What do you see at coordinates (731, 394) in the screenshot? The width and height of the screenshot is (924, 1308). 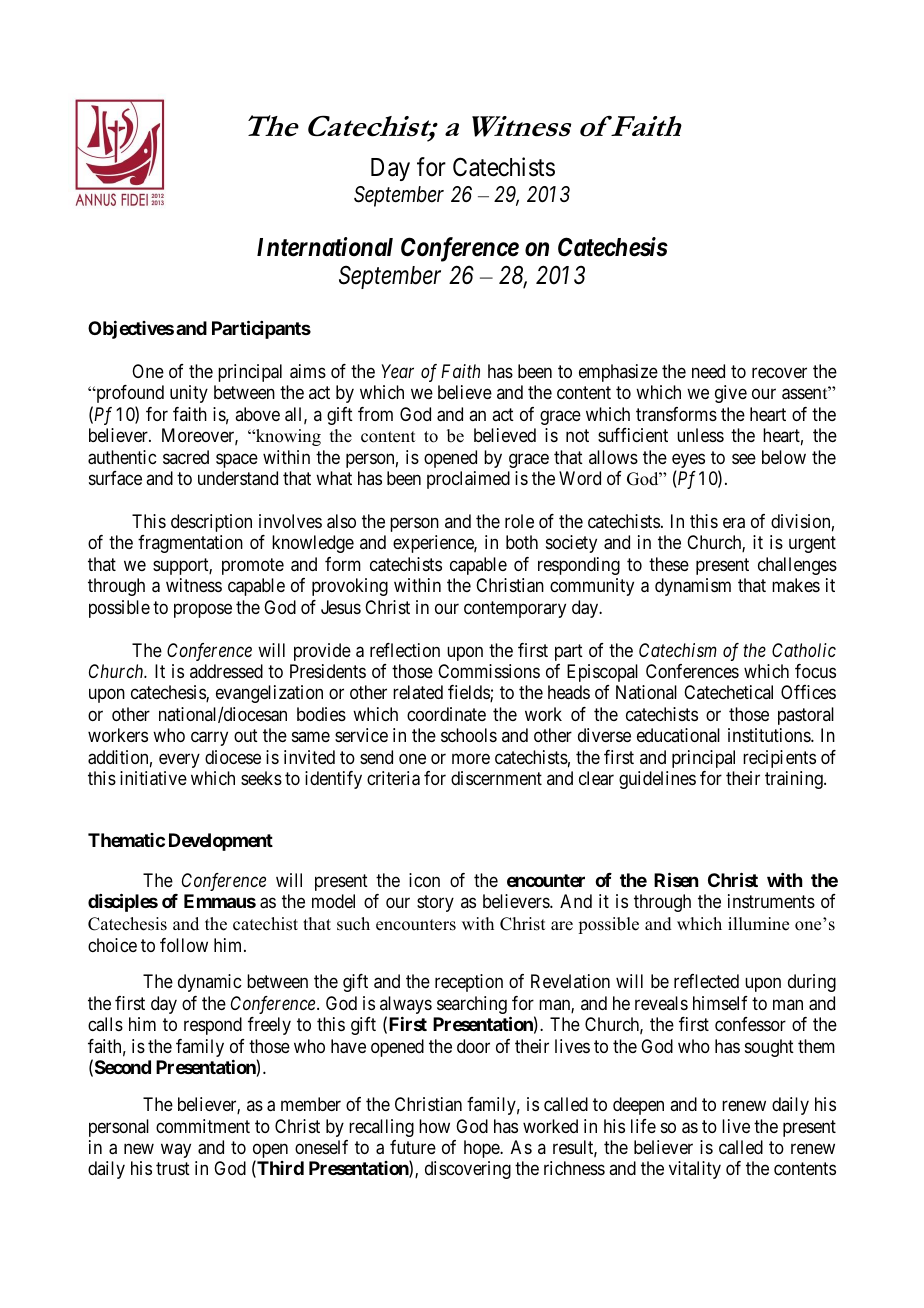 I see `give` at bounding box center [731, 394].
